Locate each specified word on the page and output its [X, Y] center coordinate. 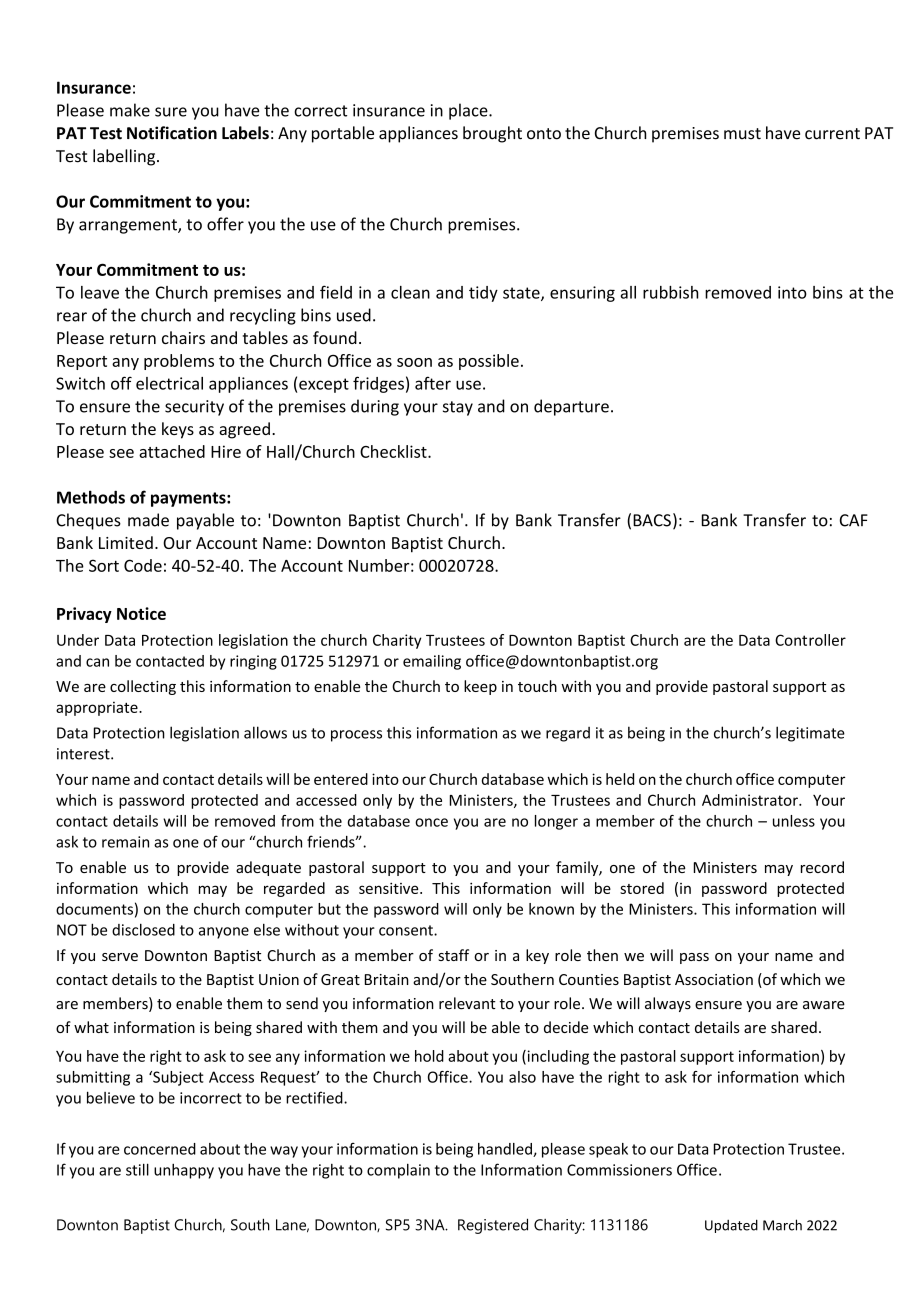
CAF [854, 520]
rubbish [671, 292]
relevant [467, 1003]
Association [714, 979]
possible [489, 362]
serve [120, 957]
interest [84, 754]
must [742, 134]
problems [179, 362]
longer [556, 822]
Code [143, 565]
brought [492, 134]
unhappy [184, 1171]
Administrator [751, 800]
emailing [432, 662]
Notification [172, 133]
